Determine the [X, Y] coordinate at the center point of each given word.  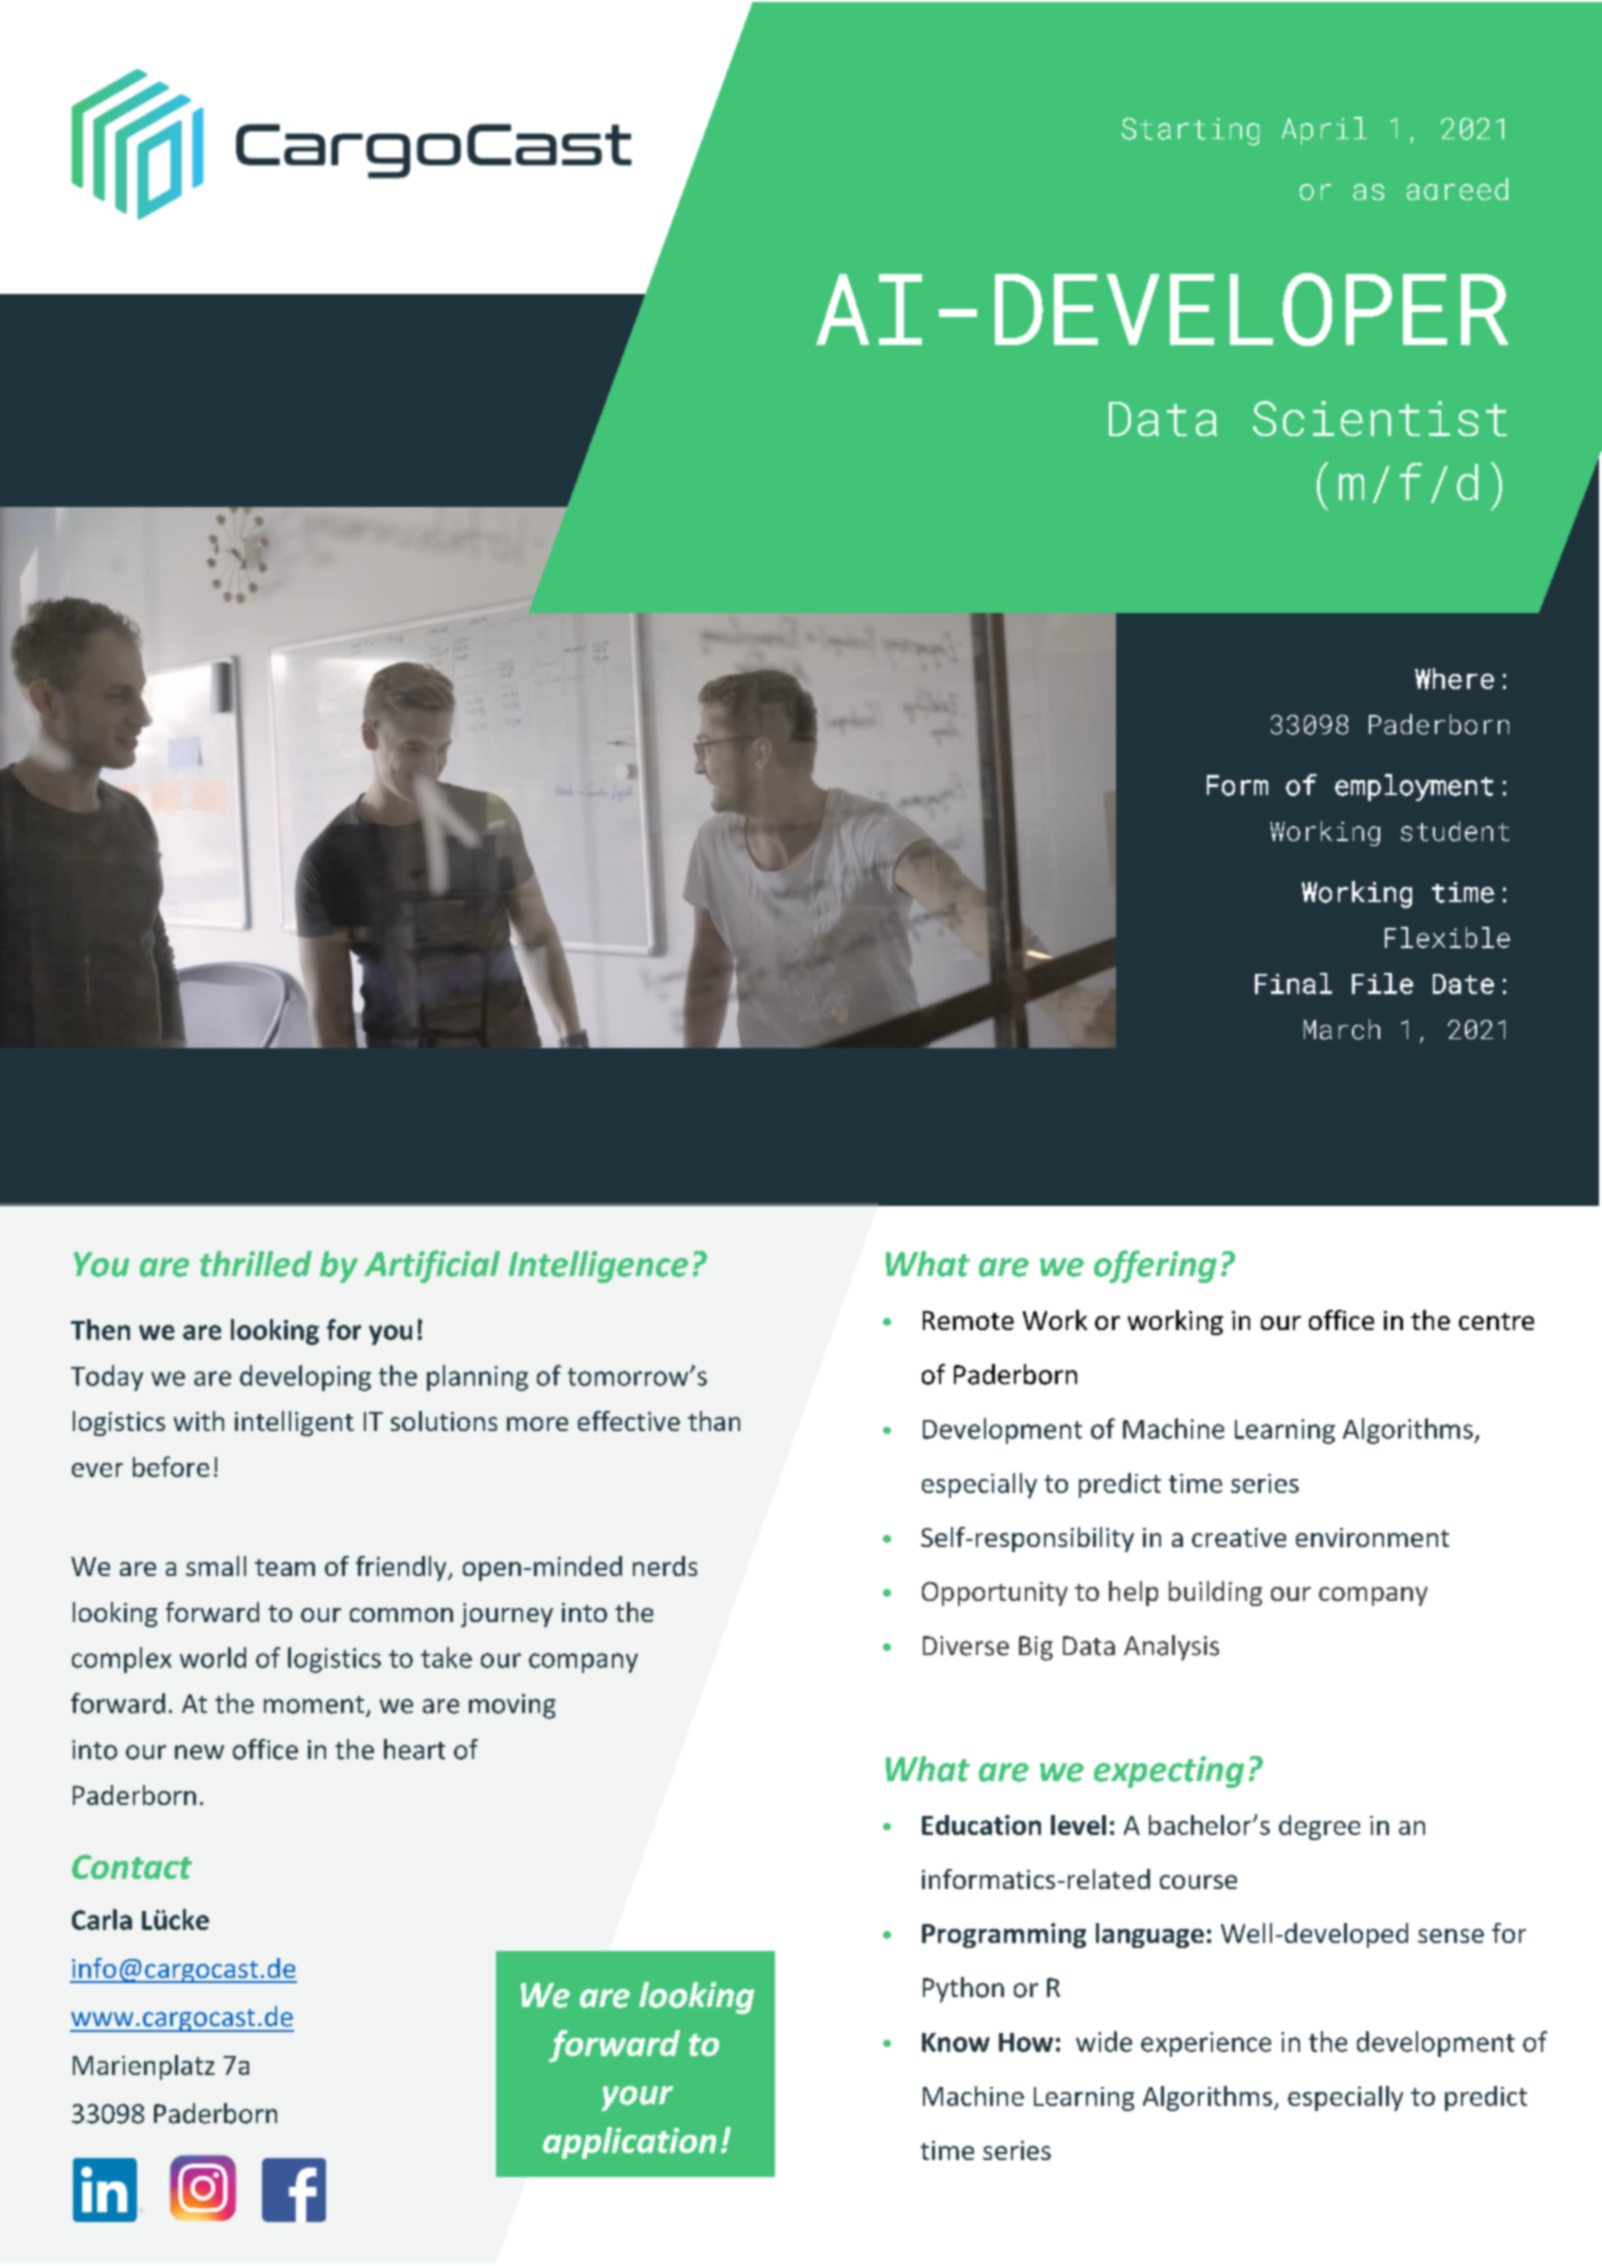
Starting [1190, 132]
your [637, 2098]
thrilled [256, 1264]
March [1342, 1029]
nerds [665, 1566]
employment [1414, 787]
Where [1454, 679]
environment [1372, 1537]
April [1324, 131]
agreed [1457, 189]
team [285, 1567]
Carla [102, 1919]
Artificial [432, 1266]
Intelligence [598, 1267]
